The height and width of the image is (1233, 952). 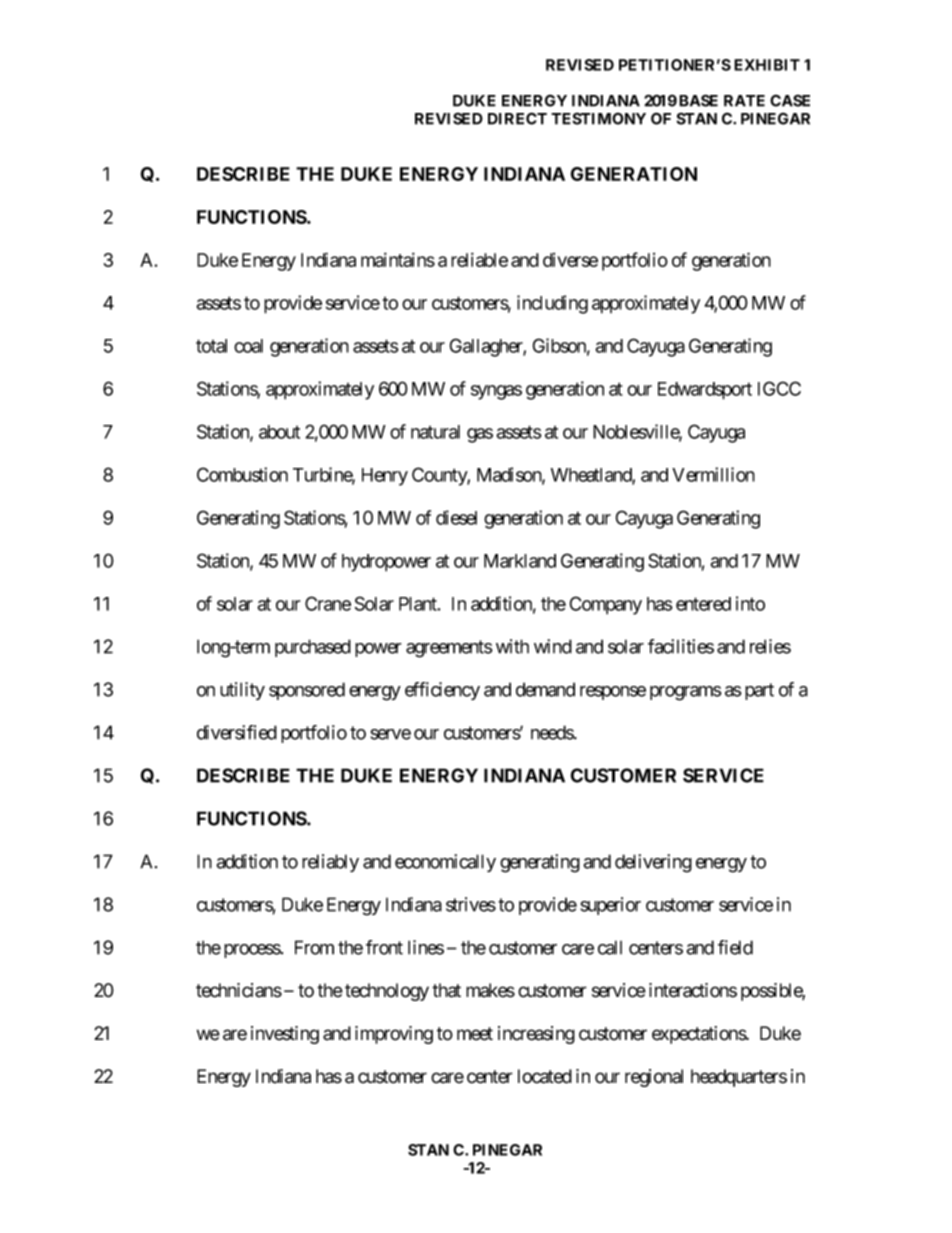 What do you see at coordinates (456, 517) in the image?
I see `diesel` at bounding box center [456, 517].
